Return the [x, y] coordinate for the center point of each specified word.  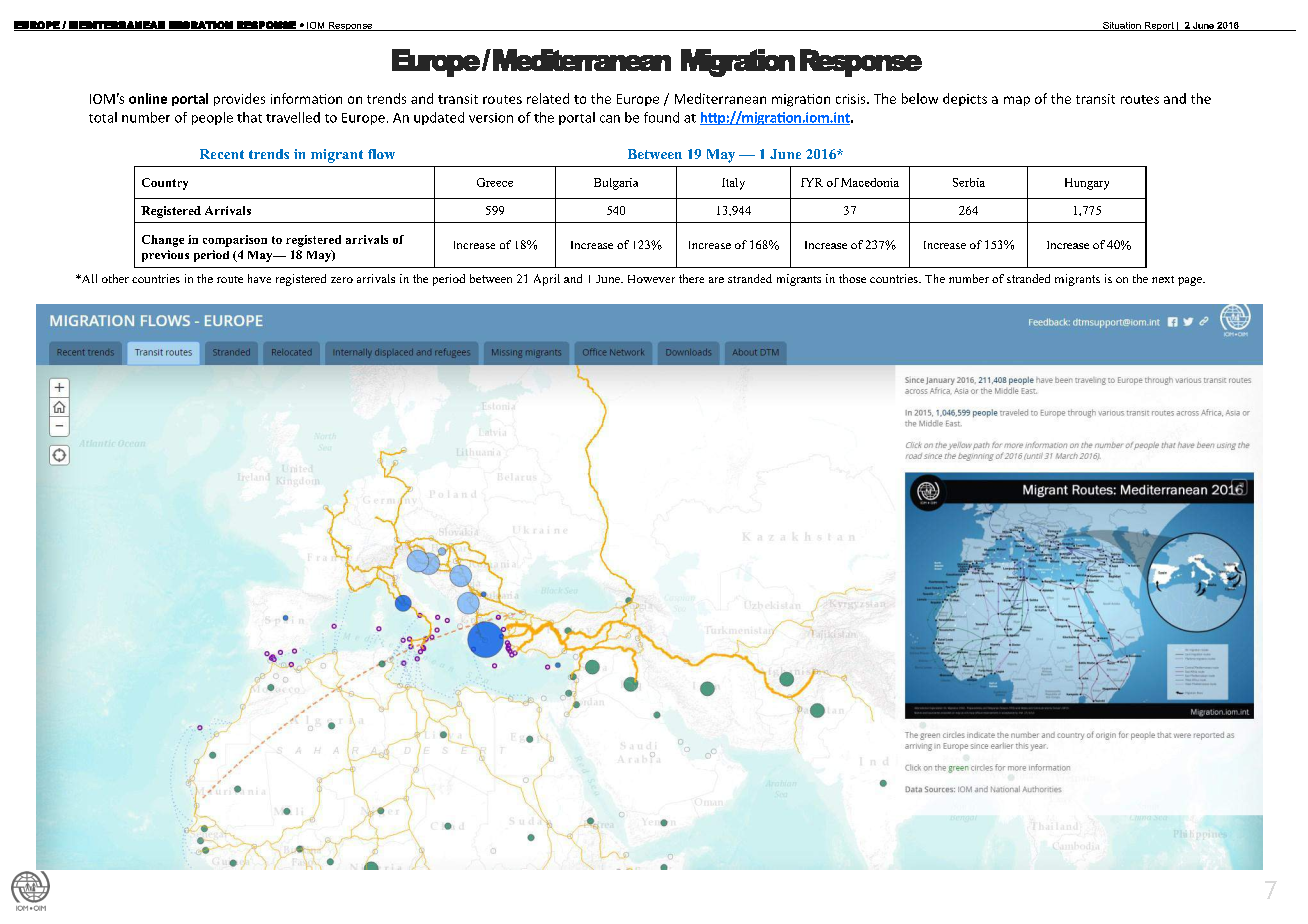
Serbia [969, 182]
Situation [1122, 26]
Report [1159, 26]
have [259, 278]
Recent [222, 154]
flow [381, 154]
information [306, 98]
